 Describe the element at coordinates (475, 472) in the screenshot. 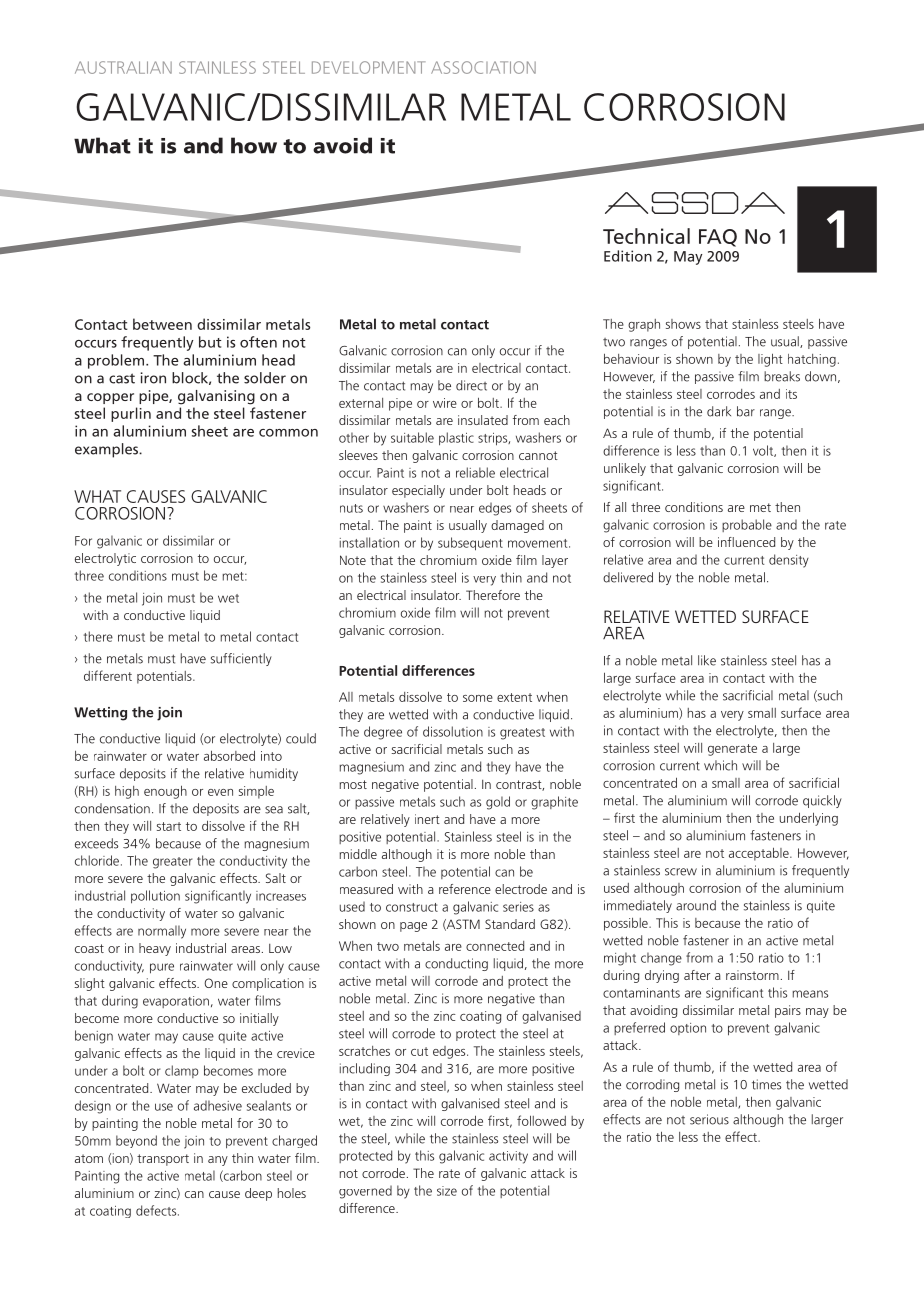

I see `reliable` at that location.
